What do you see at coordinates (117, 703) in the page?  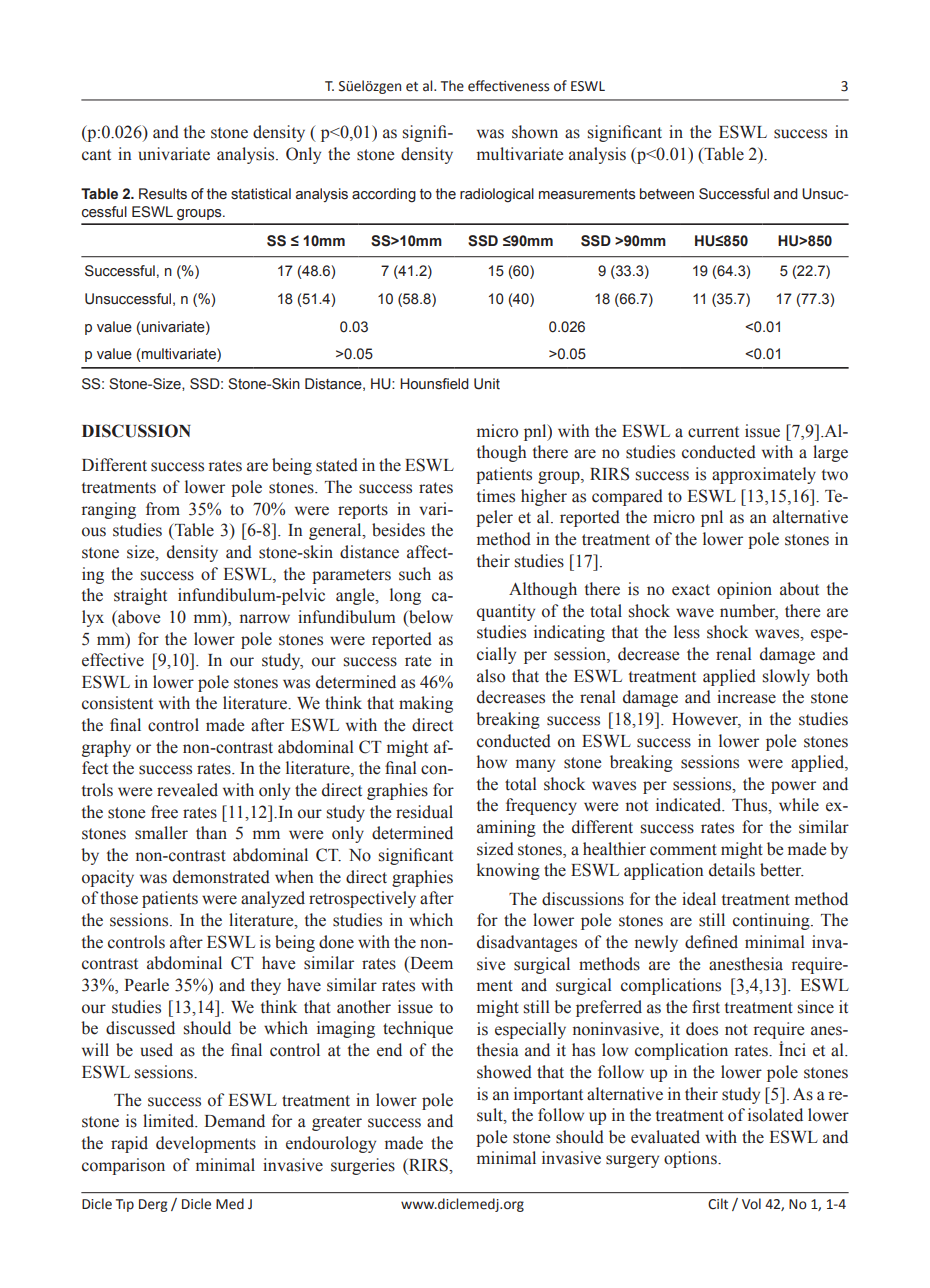 I see `consistent` at bounding box center [117, 703].
